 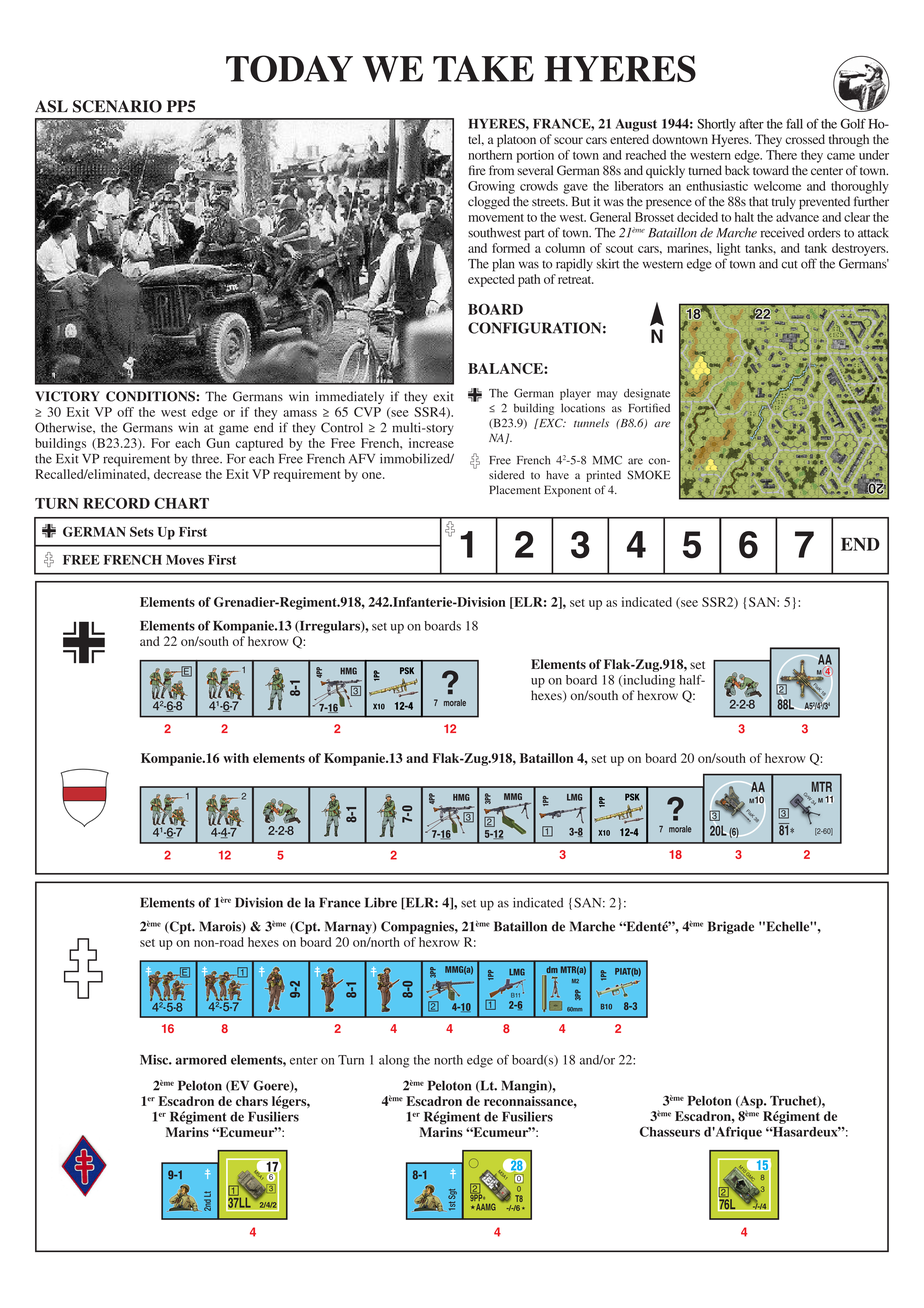 I want to click on fall, so click(x=794, y=123).
